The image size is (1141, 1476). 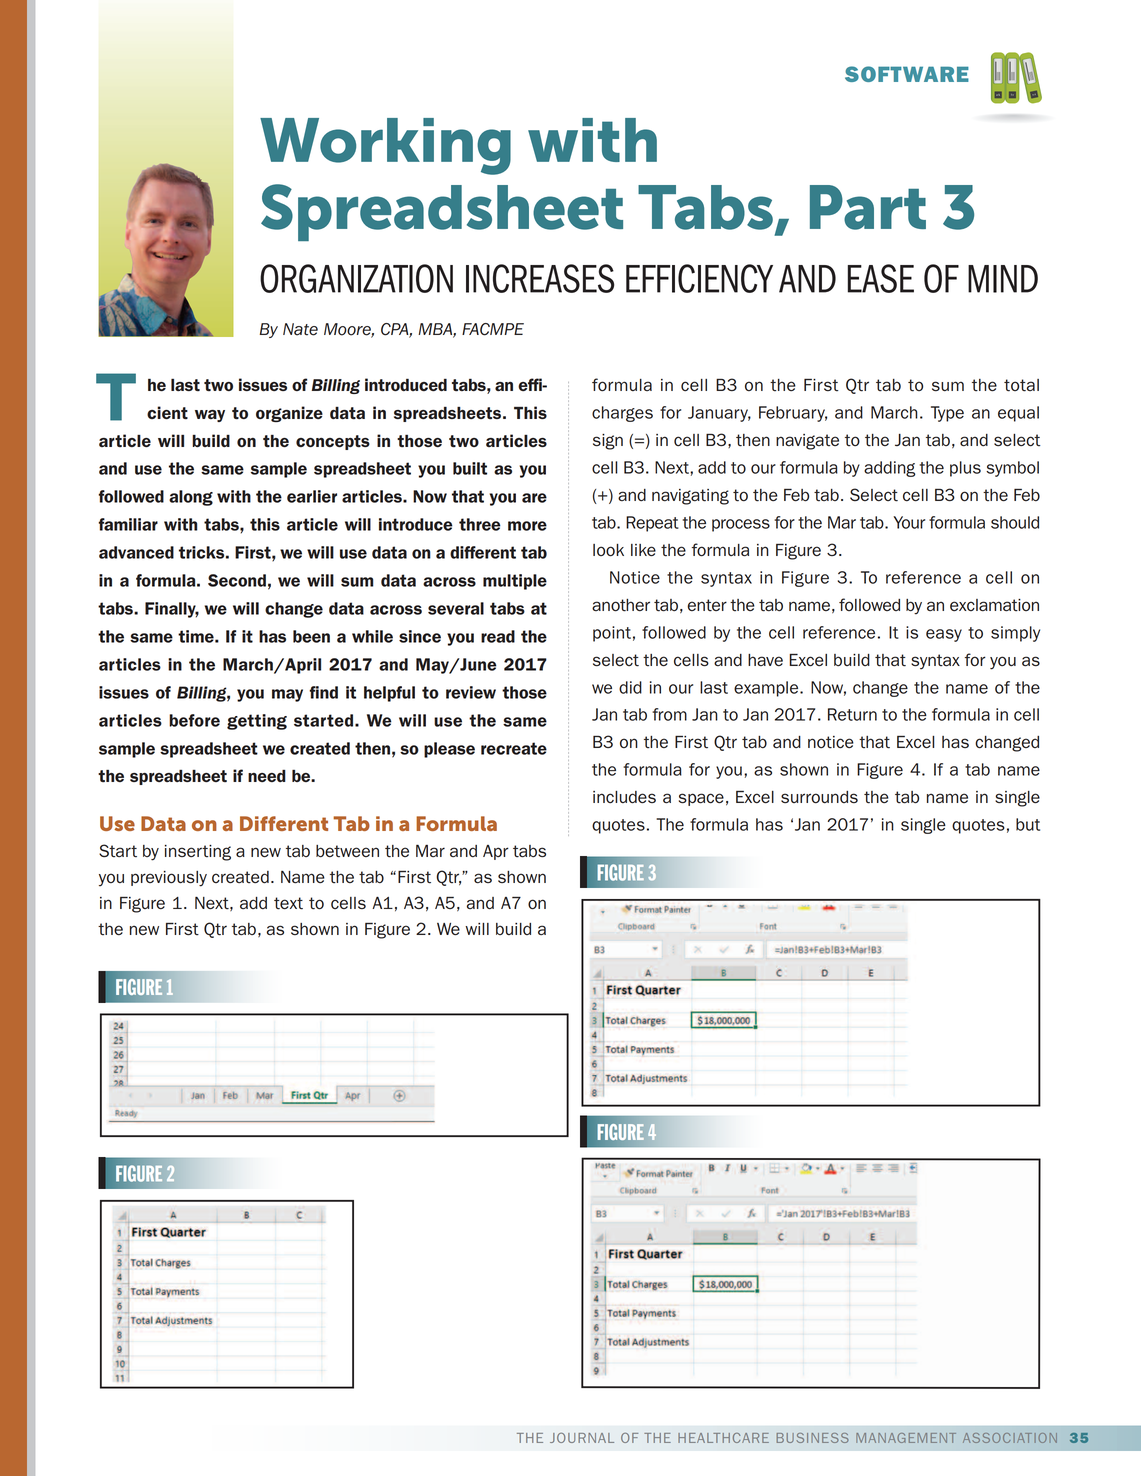 What do you see at coordinates (385, 146) in the page?
I see `Working` at bounding box center [385, 146].
